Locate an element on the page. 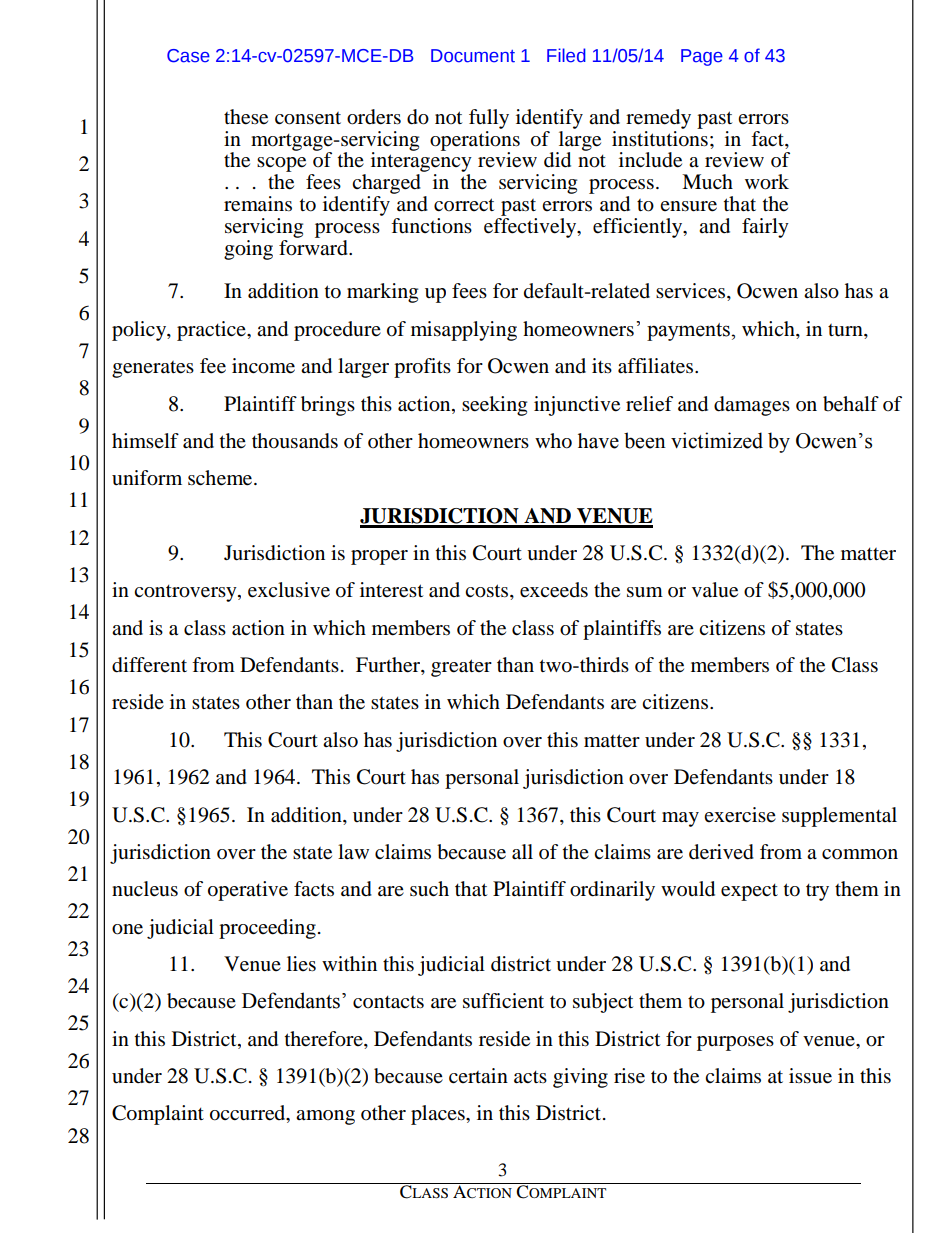 Image resolution: width=952 pixels, height=1233 pixels. profits is located at coordinates (422, 368).
